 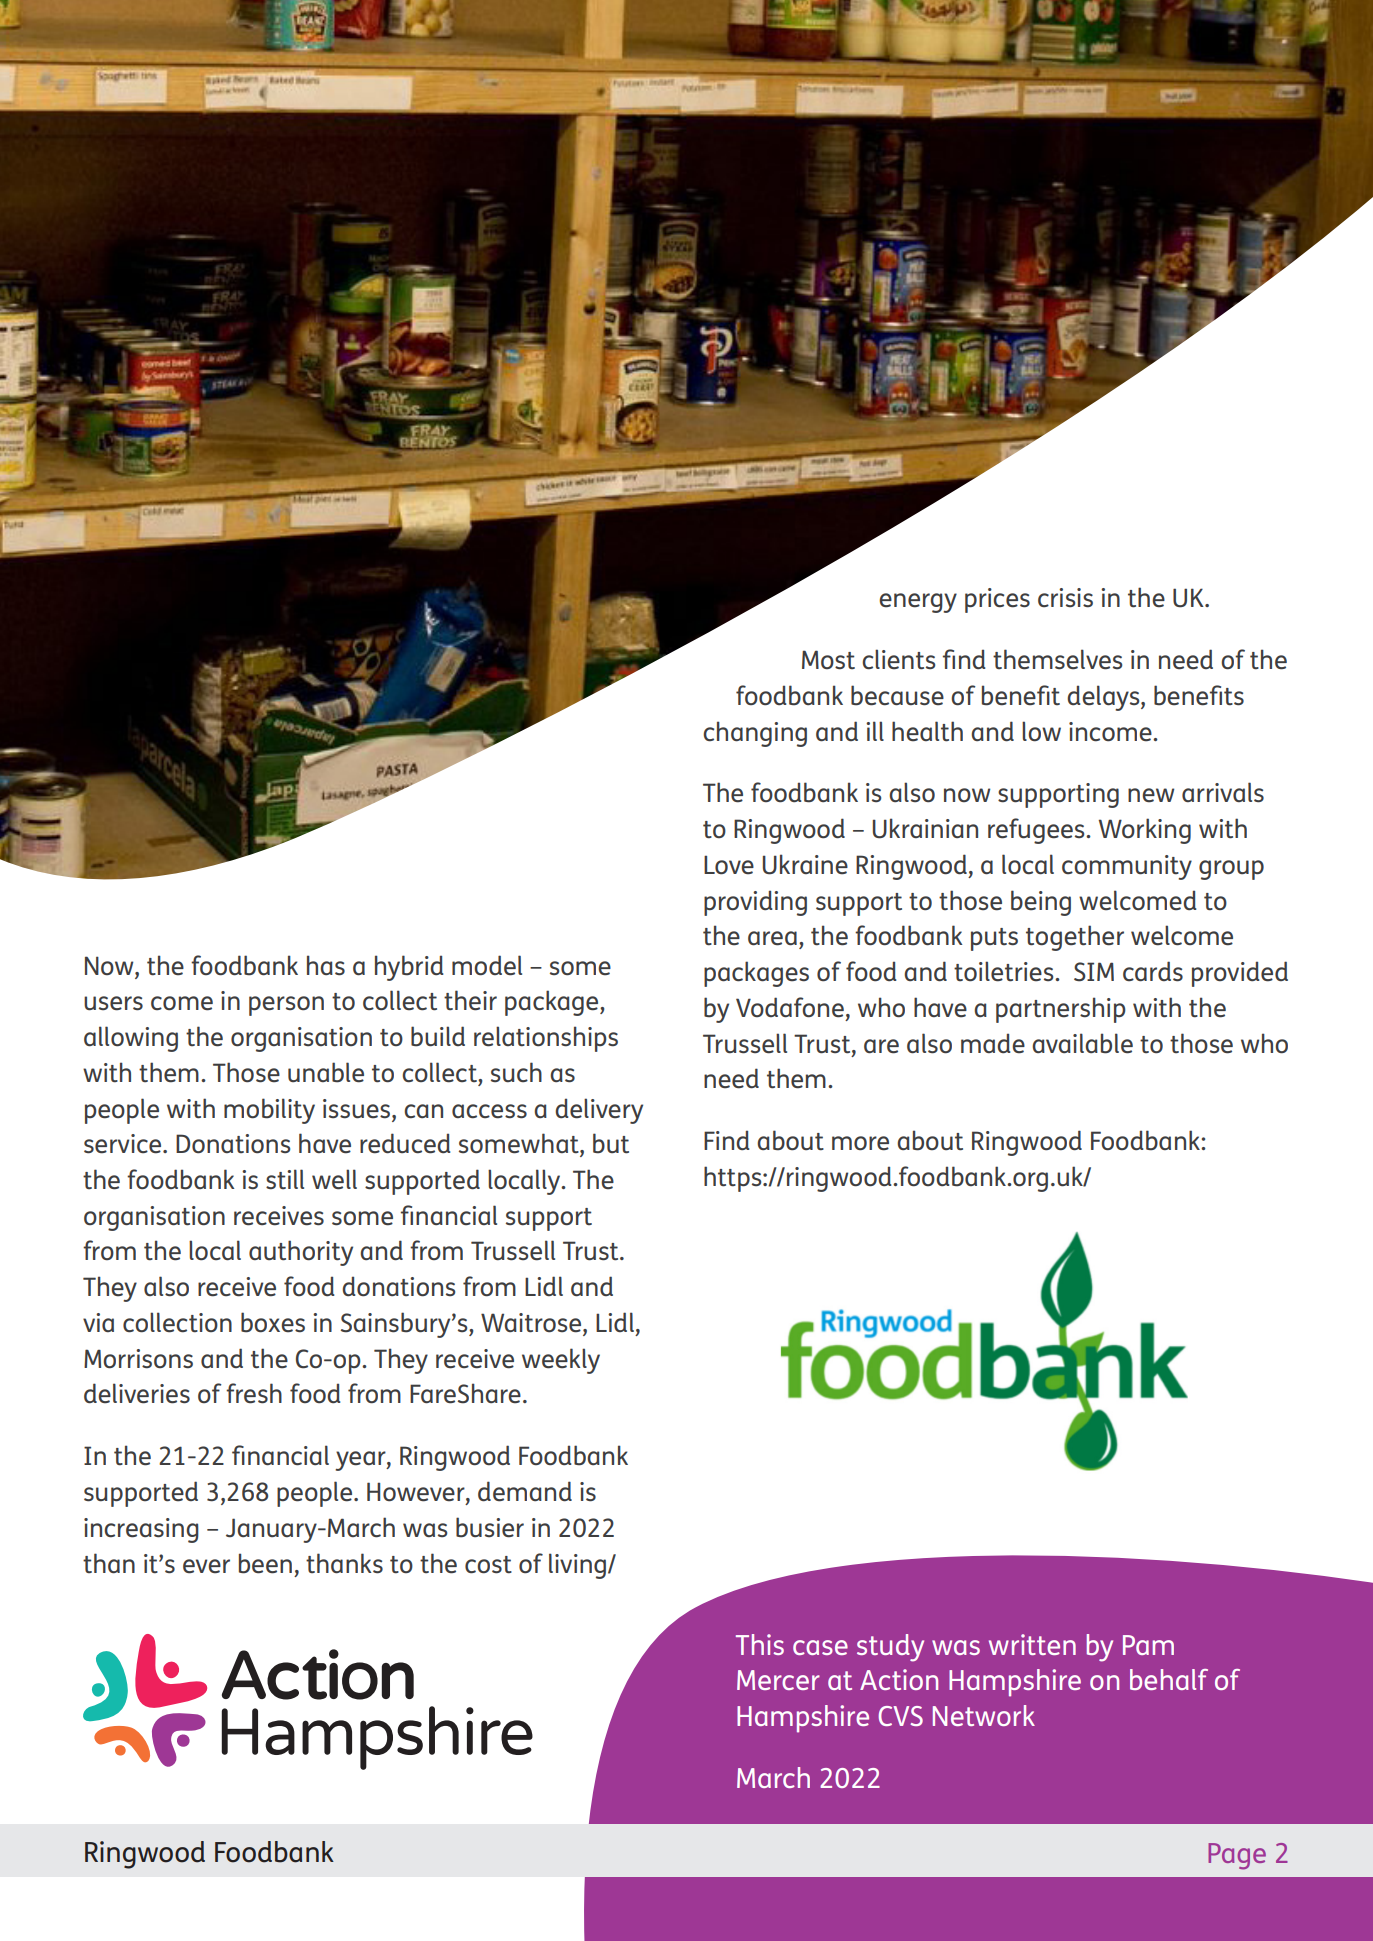 I want to click on Mercer, so click(x=778, y=1680).
